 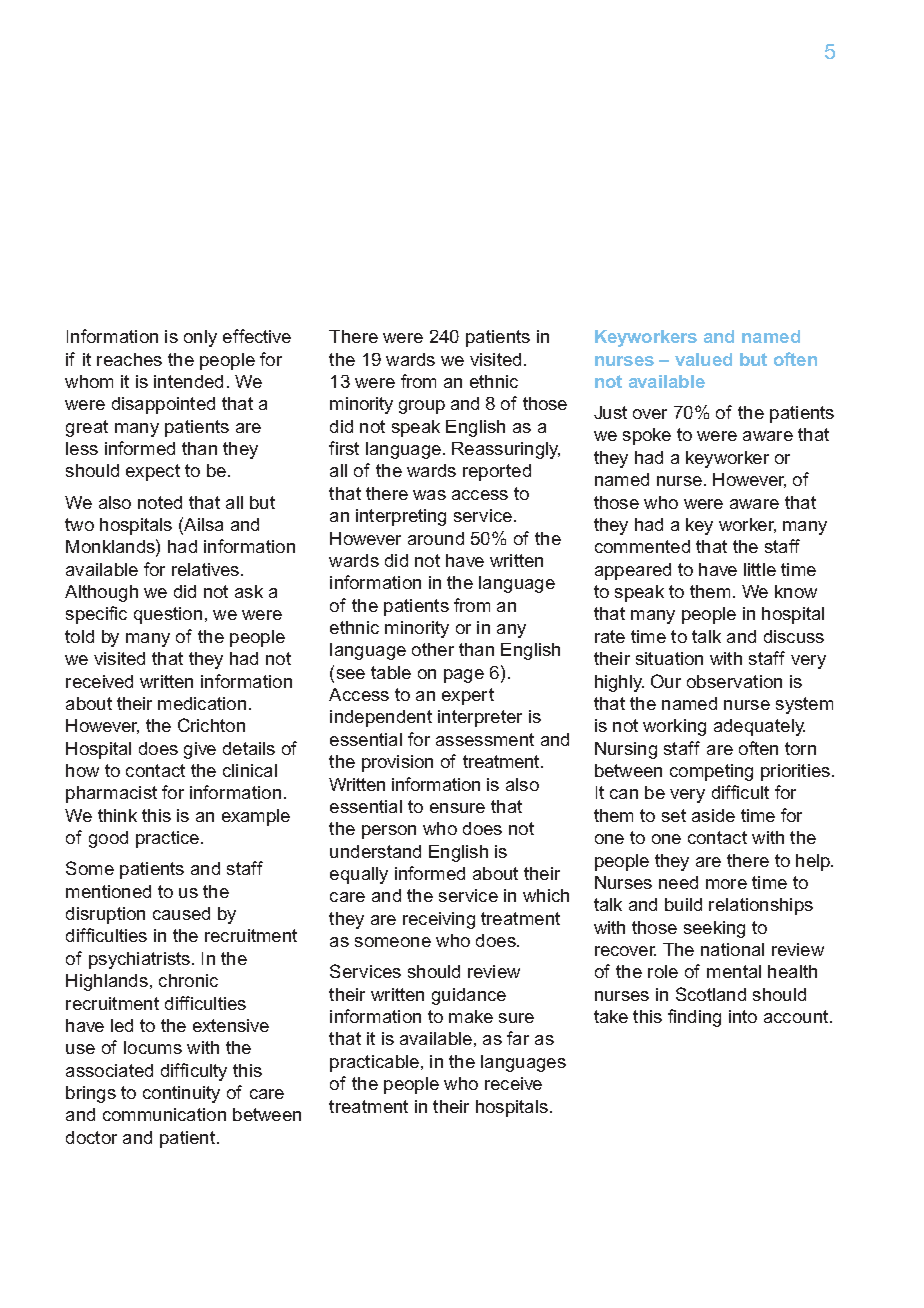 I want to click on practicable, so click(x=376, y=1063).
